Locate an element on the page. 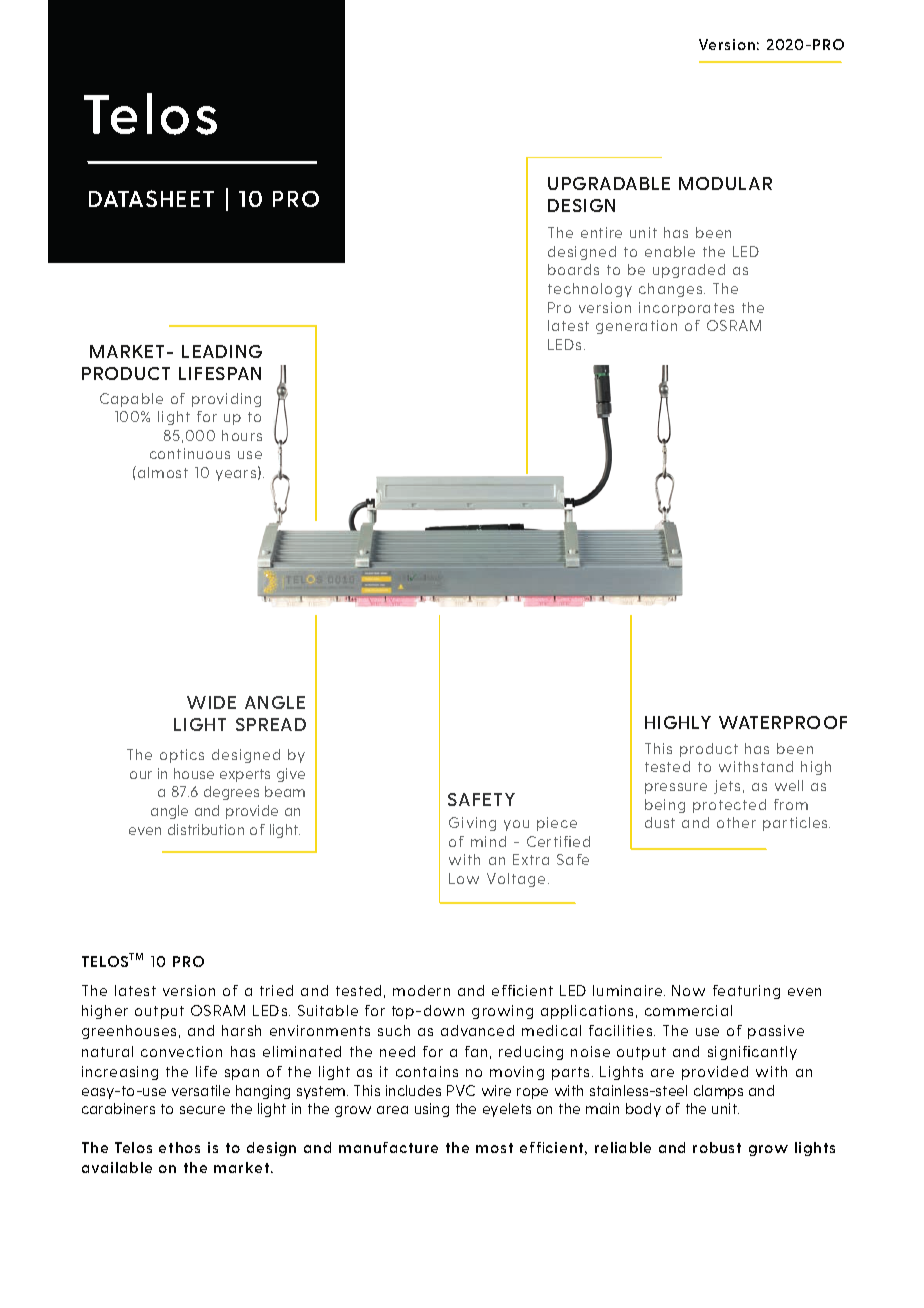 Image resolution: width=924 pixels, height=1308 pixels. Low is located at coordinates (464, 878).
